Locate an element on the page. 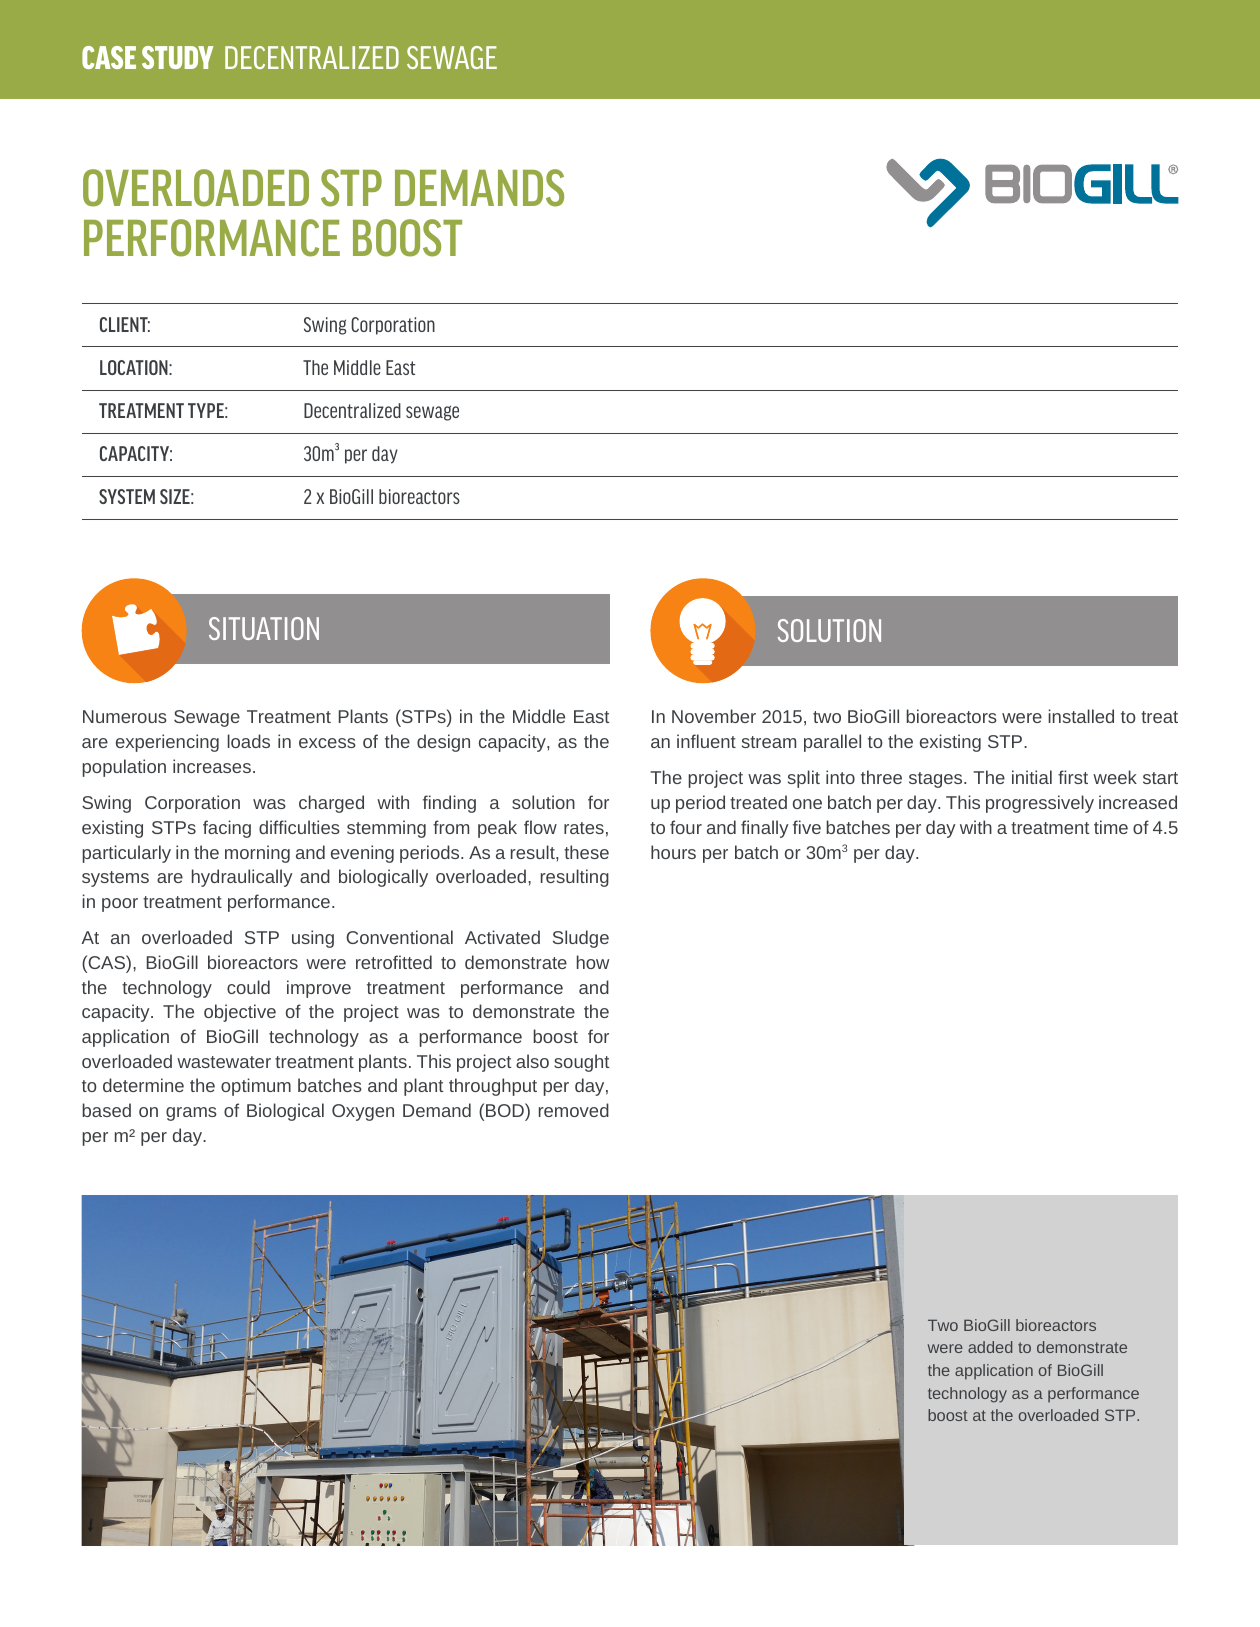 This image has height=1627, width=1260. SITUATION is located at coordinates (264, 628).
